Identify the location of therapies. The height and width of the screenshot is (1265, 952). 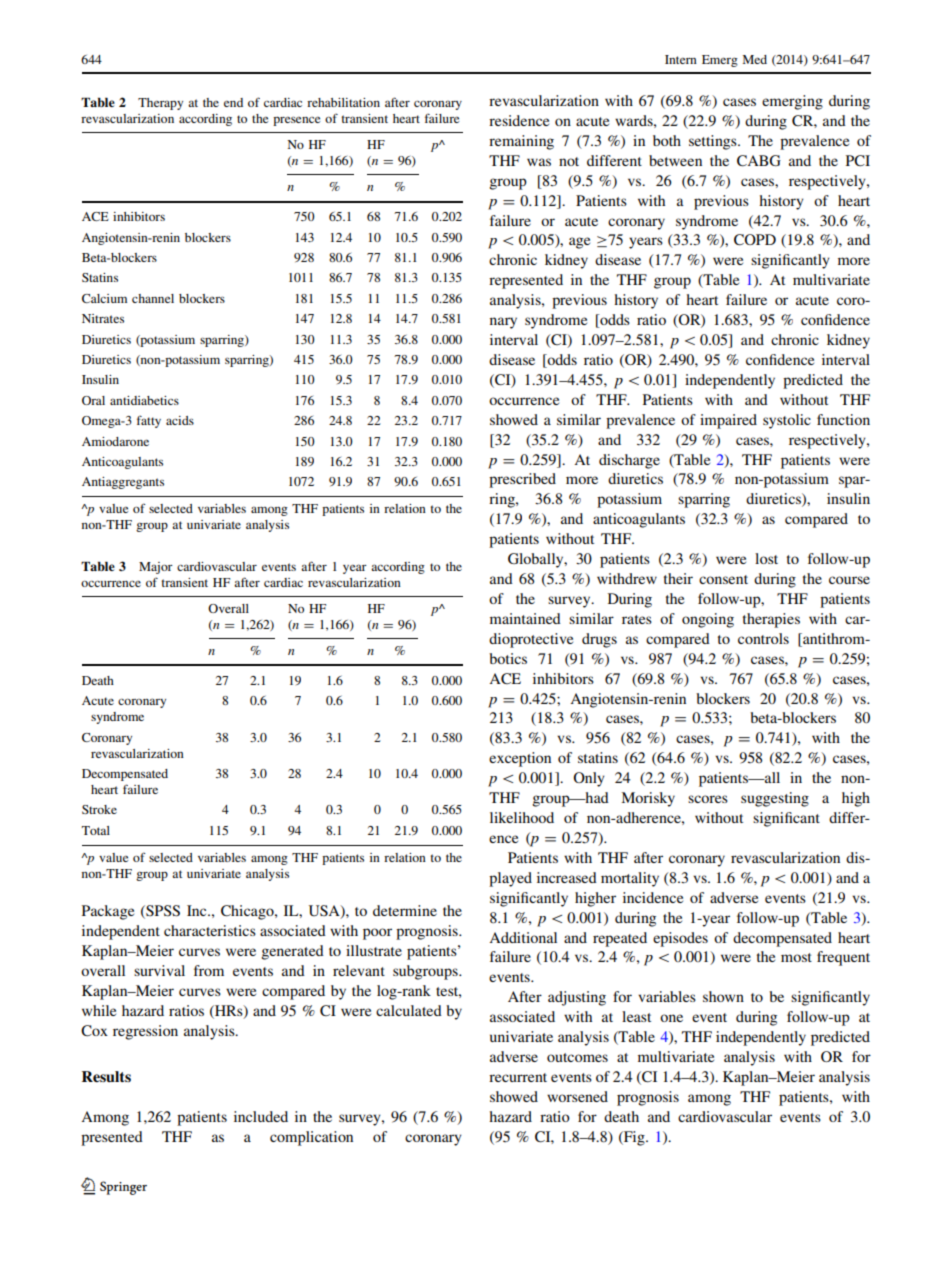
(771, 620).
